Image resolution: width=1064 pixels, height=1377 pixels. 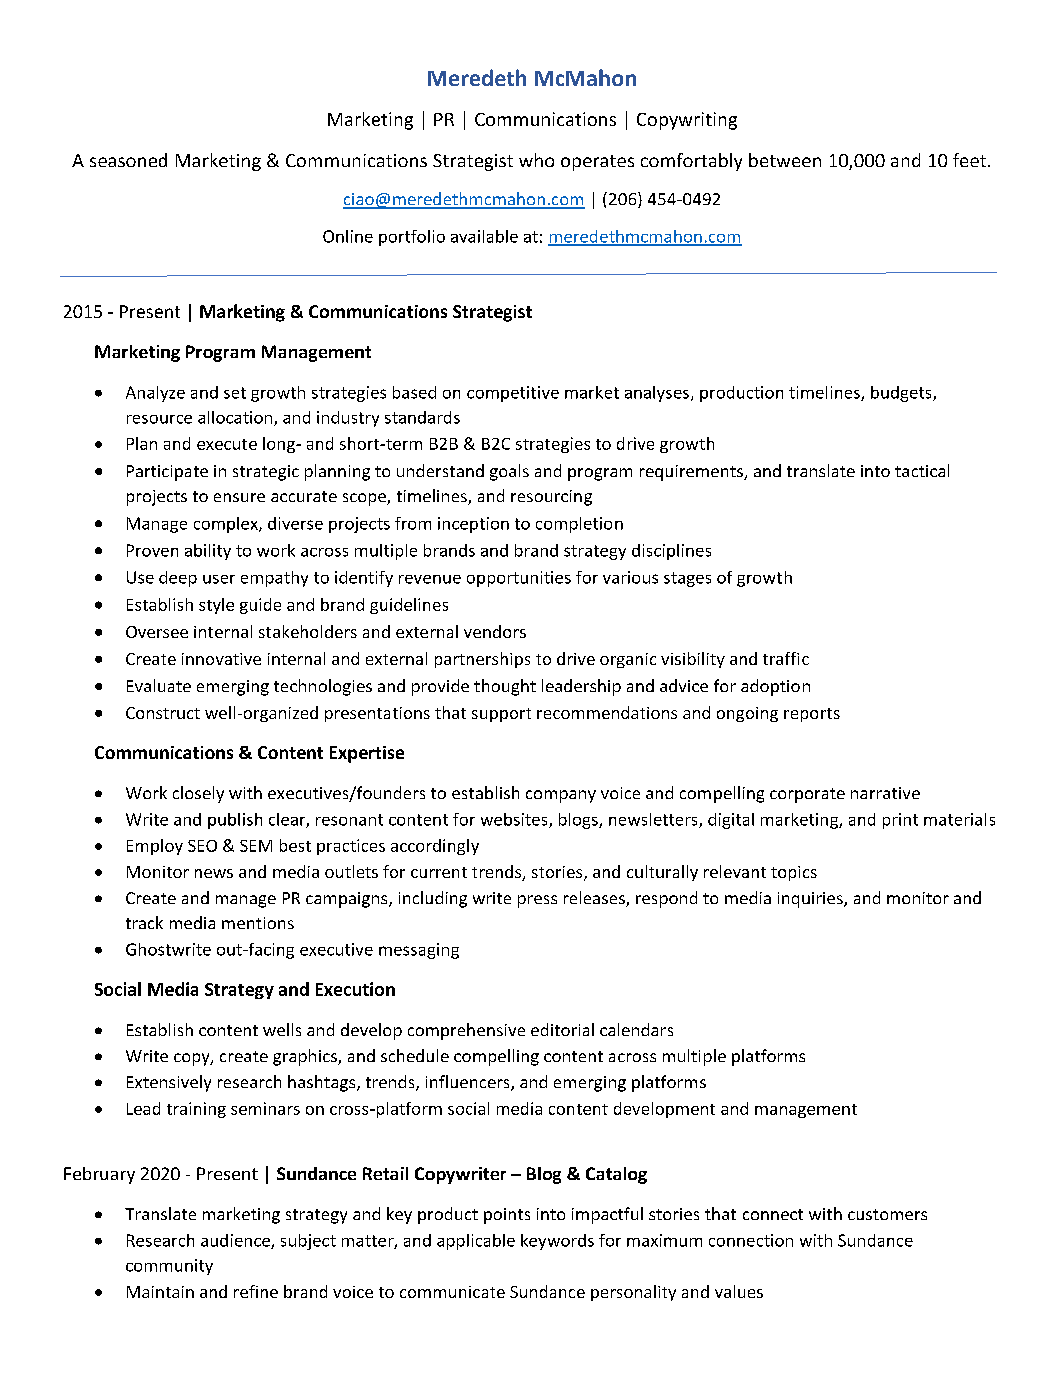 I want to click on community, so click(x=169, y=1267).
